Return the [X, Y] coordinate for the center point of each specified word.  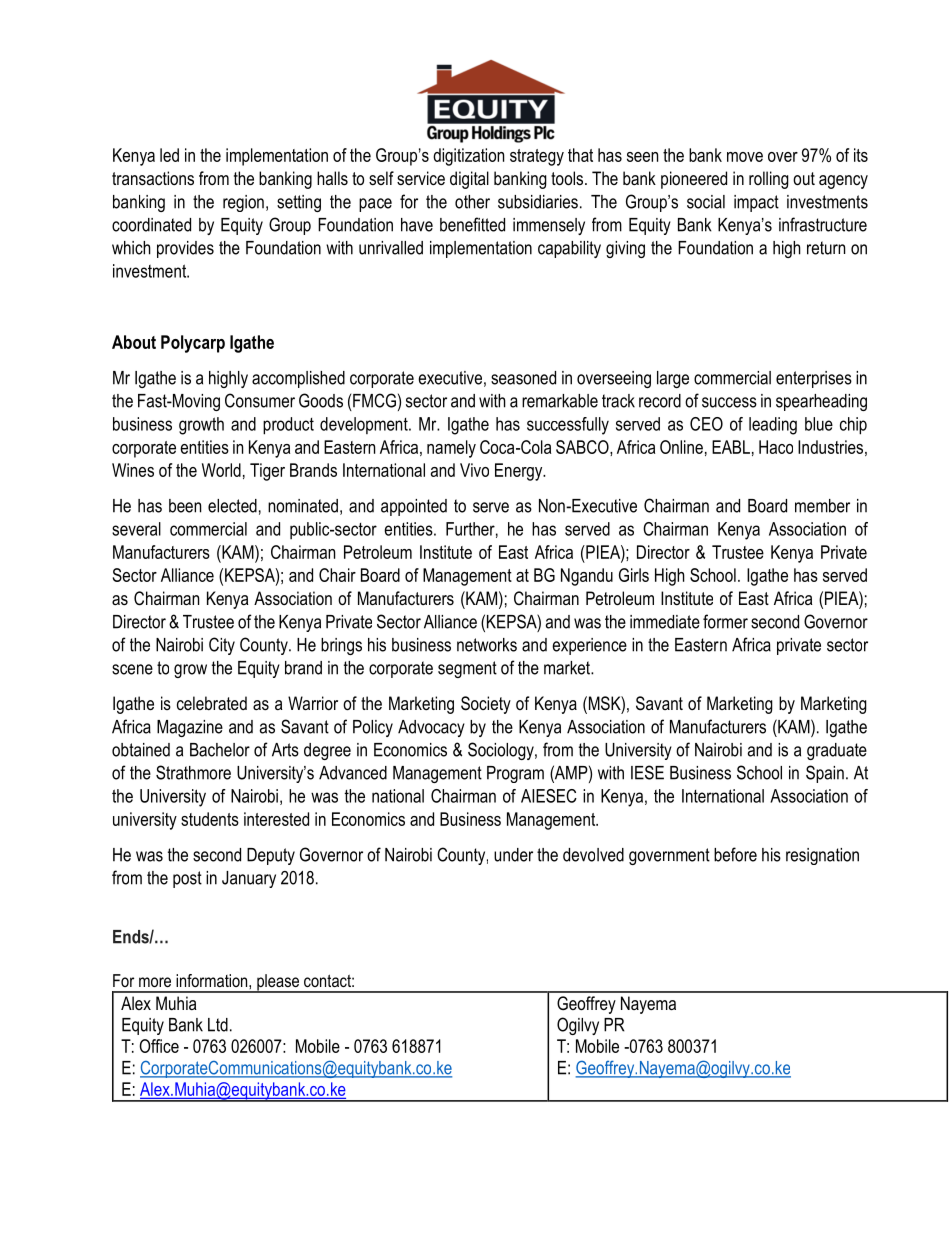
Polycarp [193, 344]
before [735, 854]
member [822, 506]
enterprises [814, 379]
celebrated [212, 703]
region [243, 203]
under [513, 855]
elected [232, 506]
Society [486, 705]
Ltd [218, 1025]
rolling [769, 180]
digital [469, 180]
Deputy [271, 856]
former [725, 621]
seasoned [523, 378]
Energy [520, 472]
